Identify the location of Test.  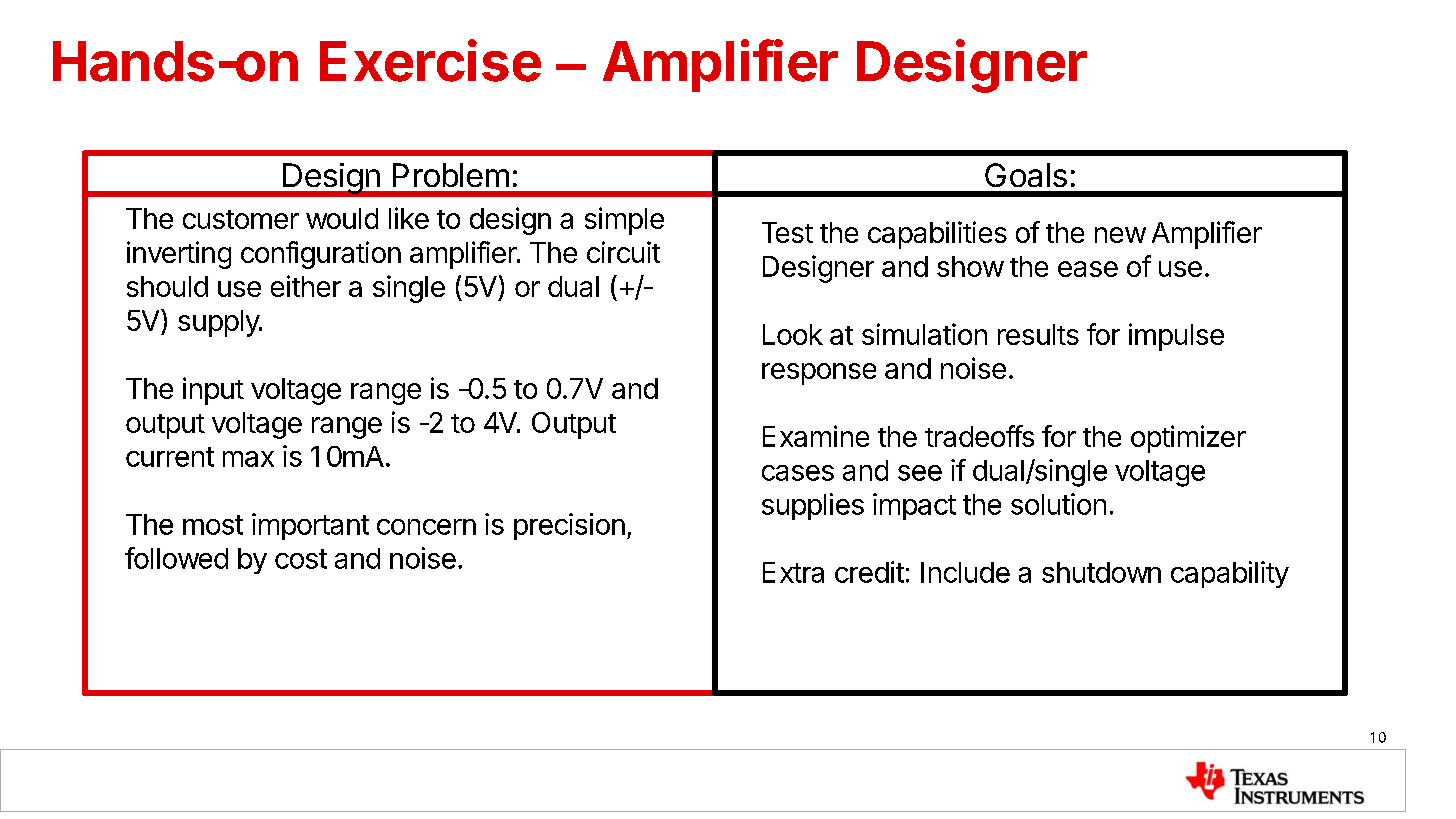
(787, 232).
